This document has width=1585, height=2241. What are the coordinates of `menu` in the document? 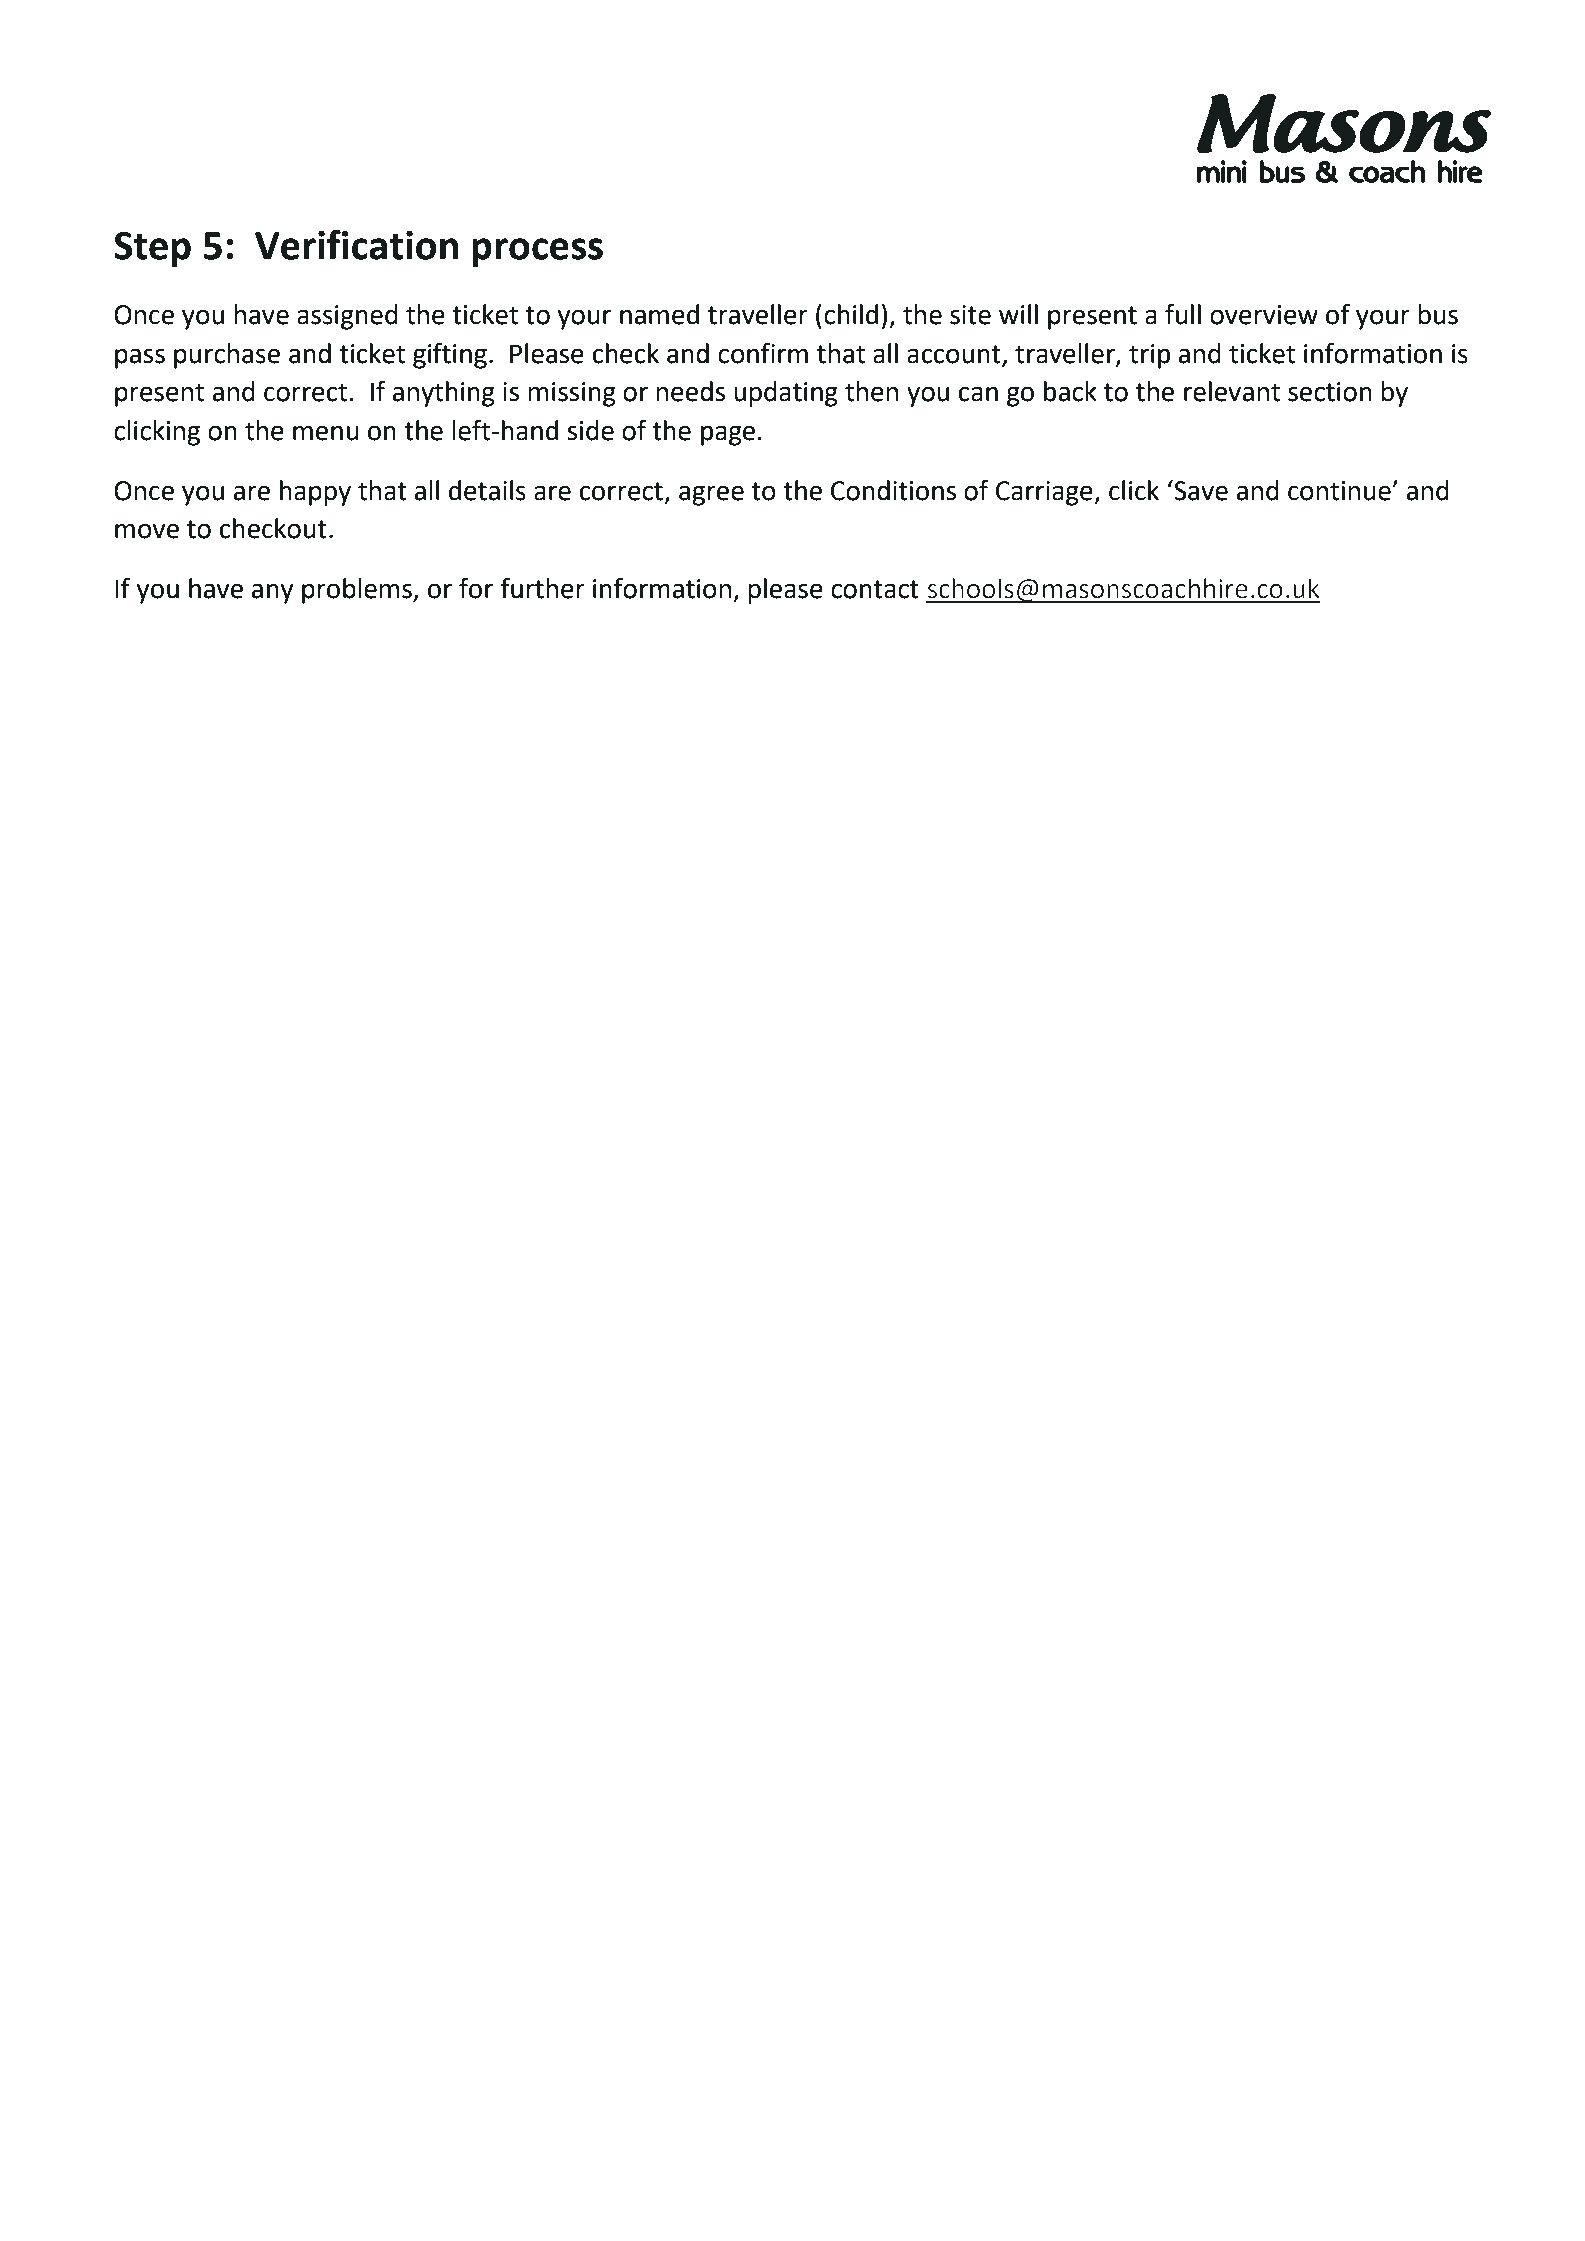 It's located at (326, 433).
